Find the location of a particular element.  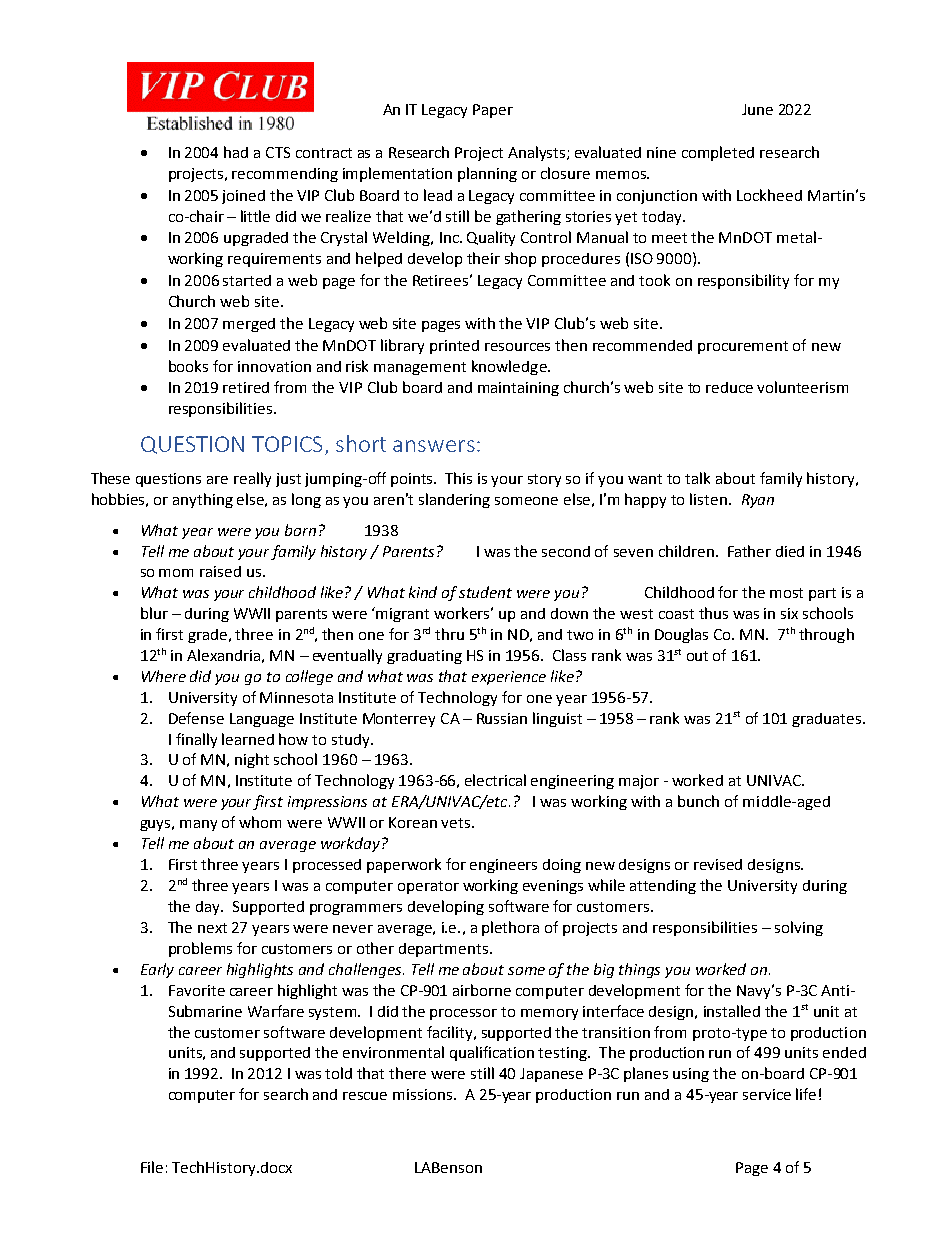

thus is located at coordinates (713, 613).
